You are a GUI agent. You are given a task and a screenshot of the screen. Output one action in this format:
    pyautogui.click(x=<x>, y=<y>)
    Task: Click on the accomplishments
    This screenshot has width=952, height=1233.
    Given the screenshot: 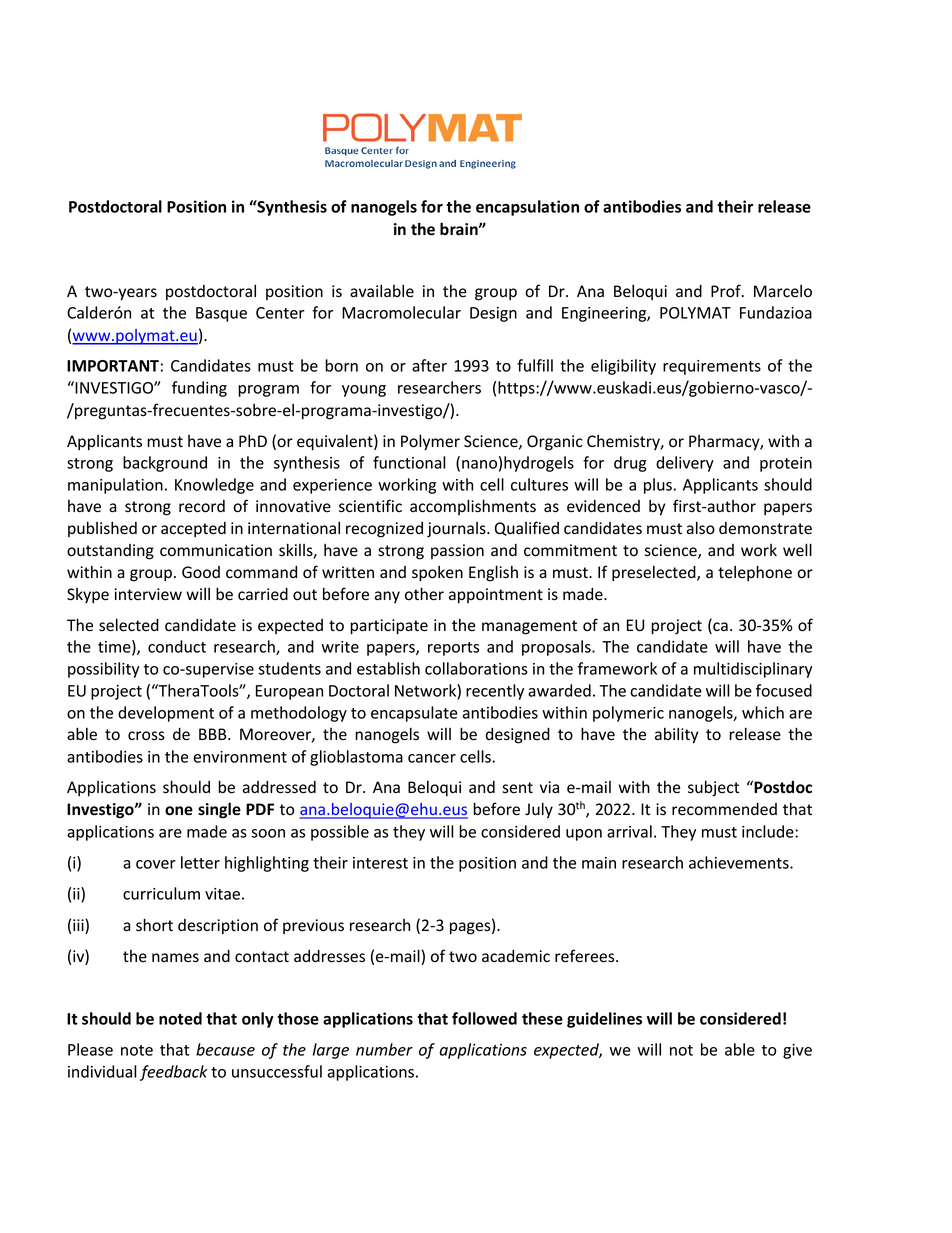 What is the action you would take?
    pyautogui.click(x=473, y=507)
